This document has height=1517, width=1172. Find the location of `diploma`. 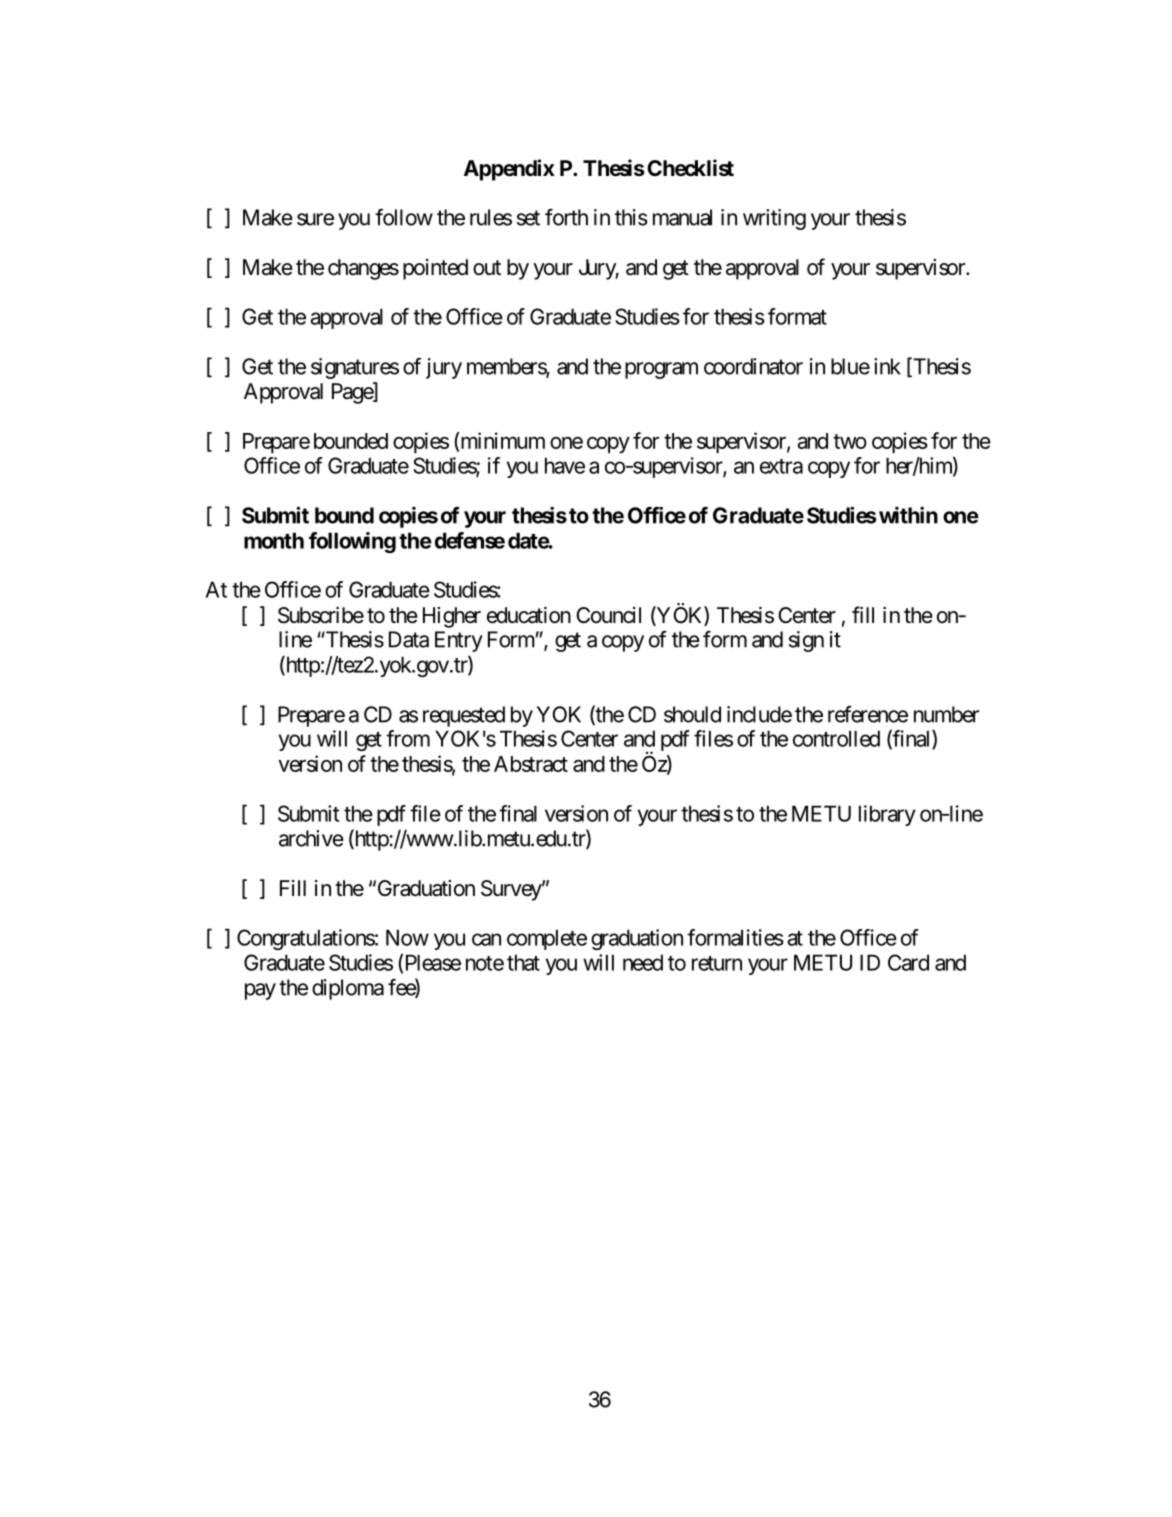

diploma is located at coordinates (348, 989).
